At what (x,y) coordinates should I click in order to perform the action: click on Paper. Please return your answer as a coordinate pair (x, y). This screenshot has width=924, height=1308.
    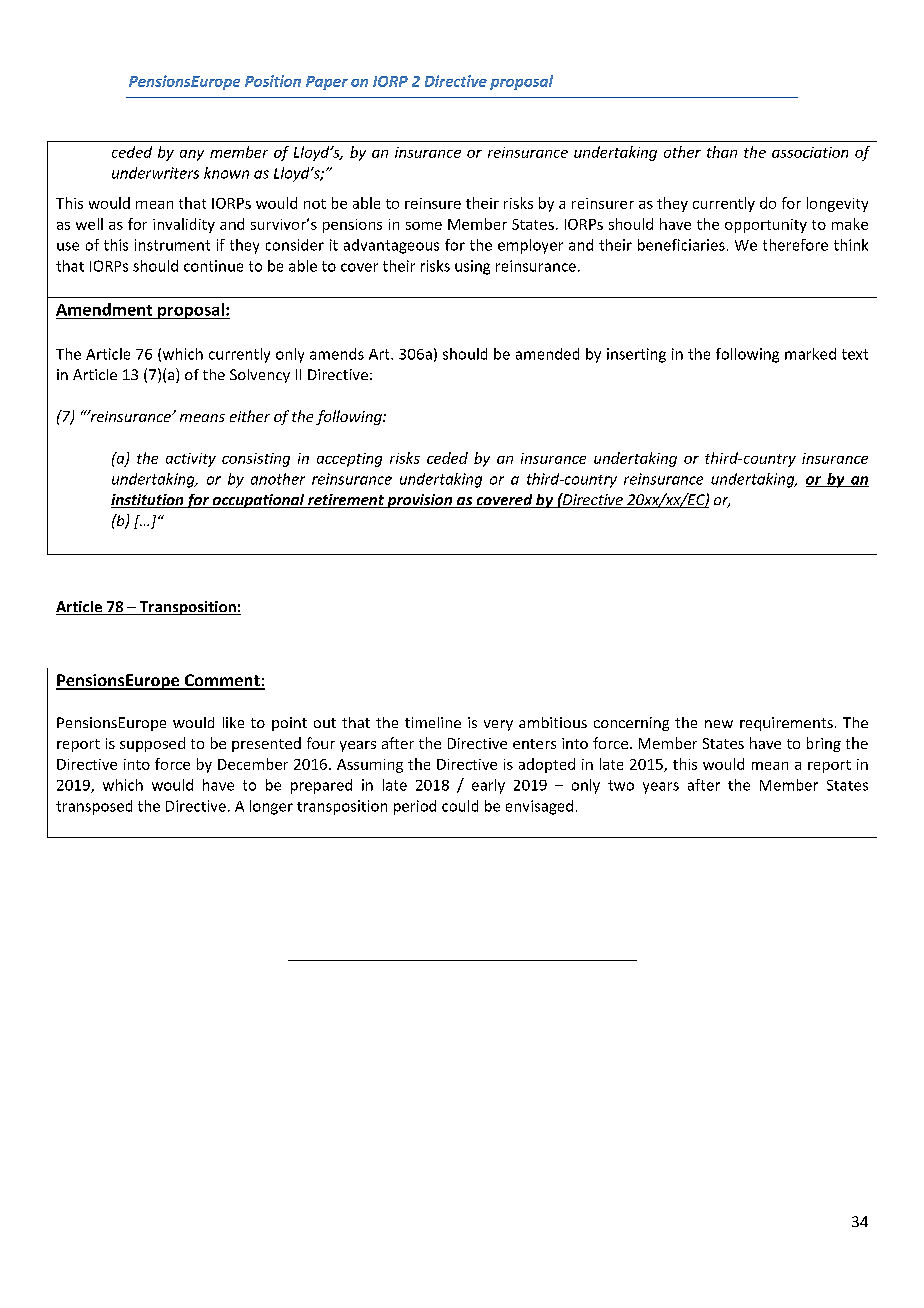
    Looking at the image, I should click on (327, 83).
